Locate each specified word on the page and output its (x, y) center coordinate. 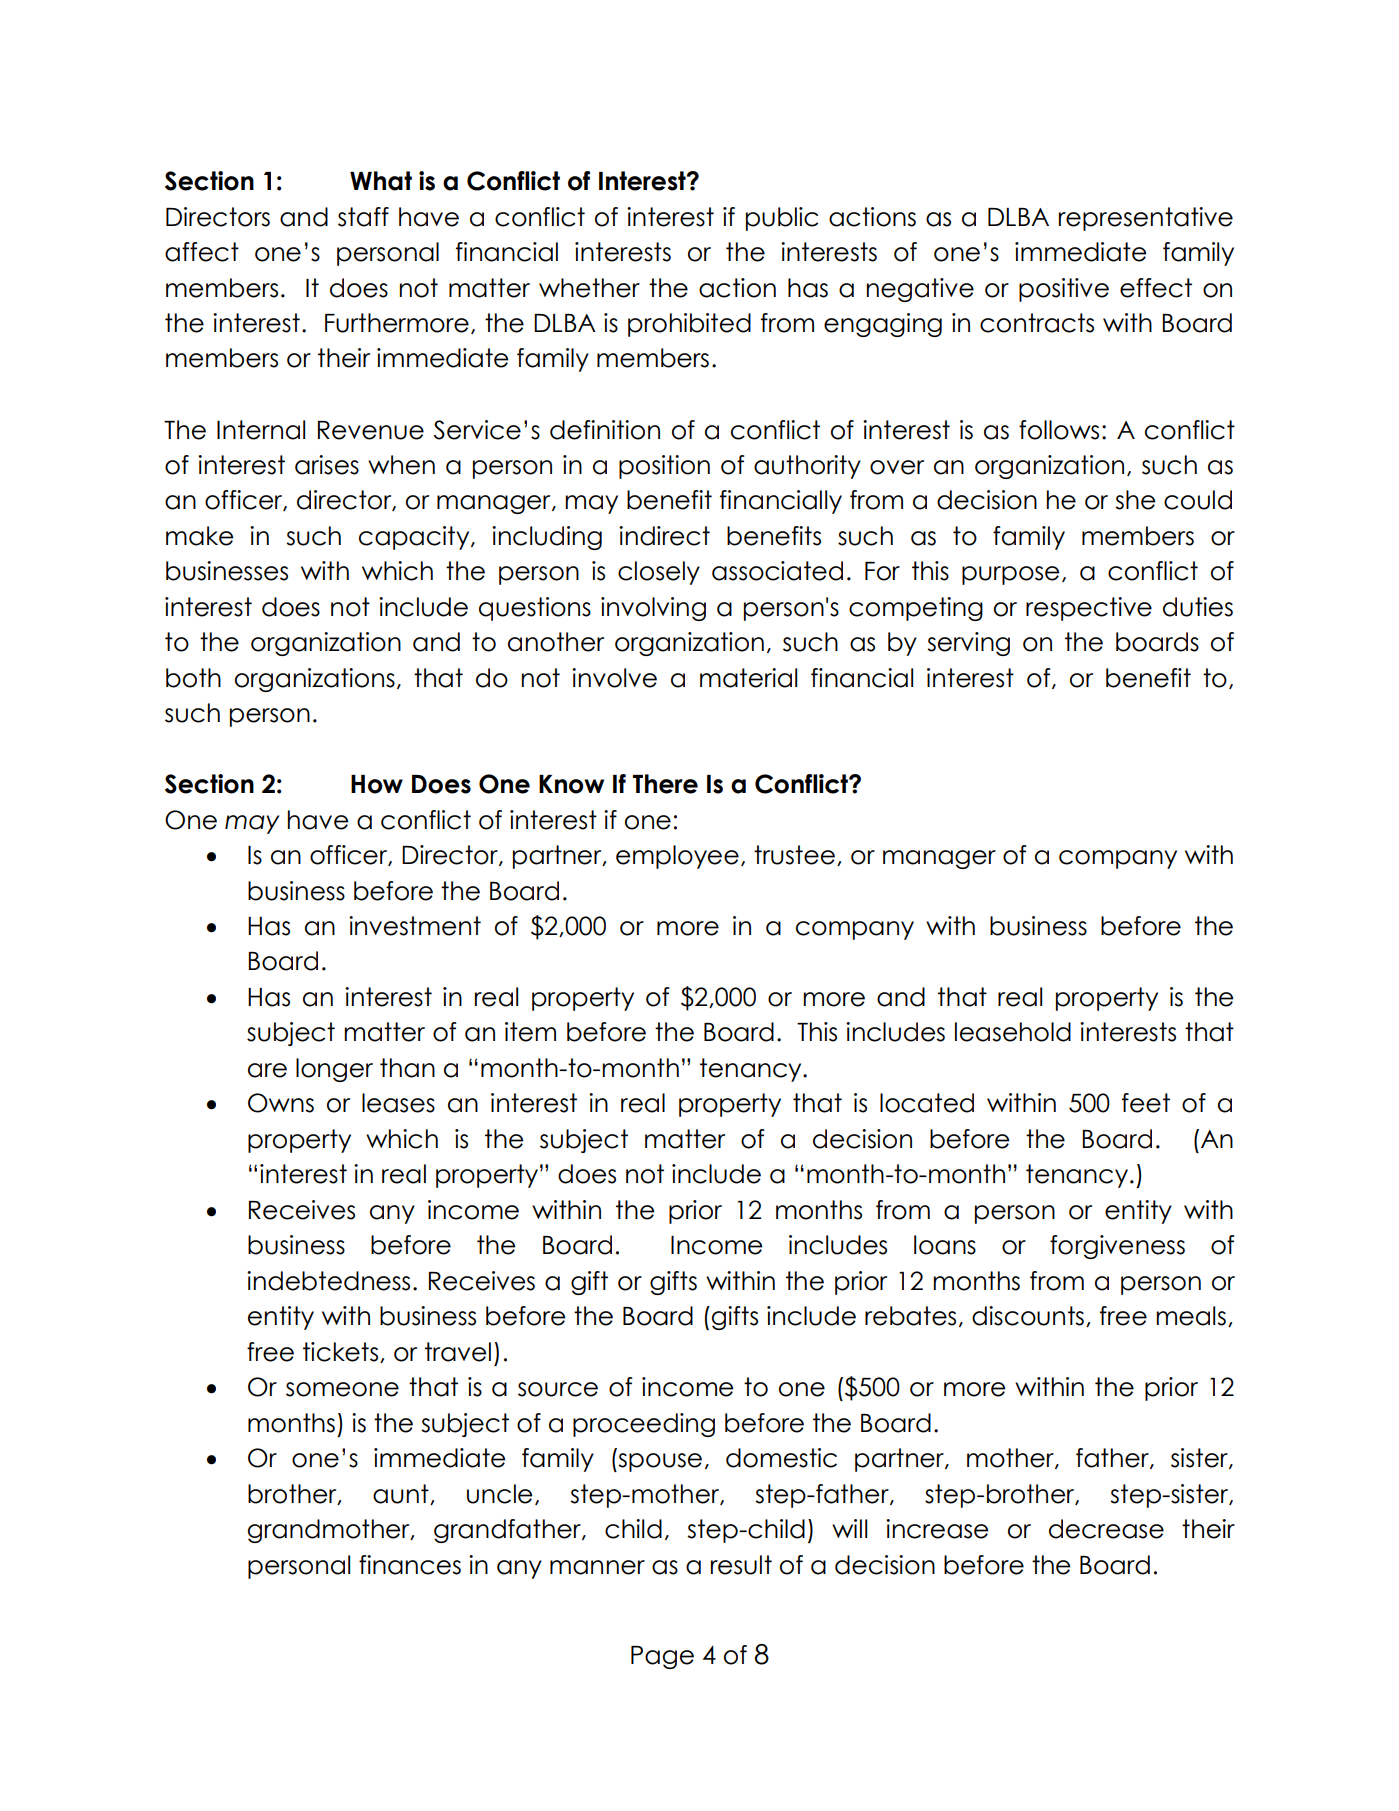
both (193, 678)
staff (363, 217)
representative (1146, 219)
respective (1089, 609)
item (530, 1032)
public (782, 219)
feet (1146, 1103)
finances (410, 1565)
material (748, 678)
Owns (281, 1103)
